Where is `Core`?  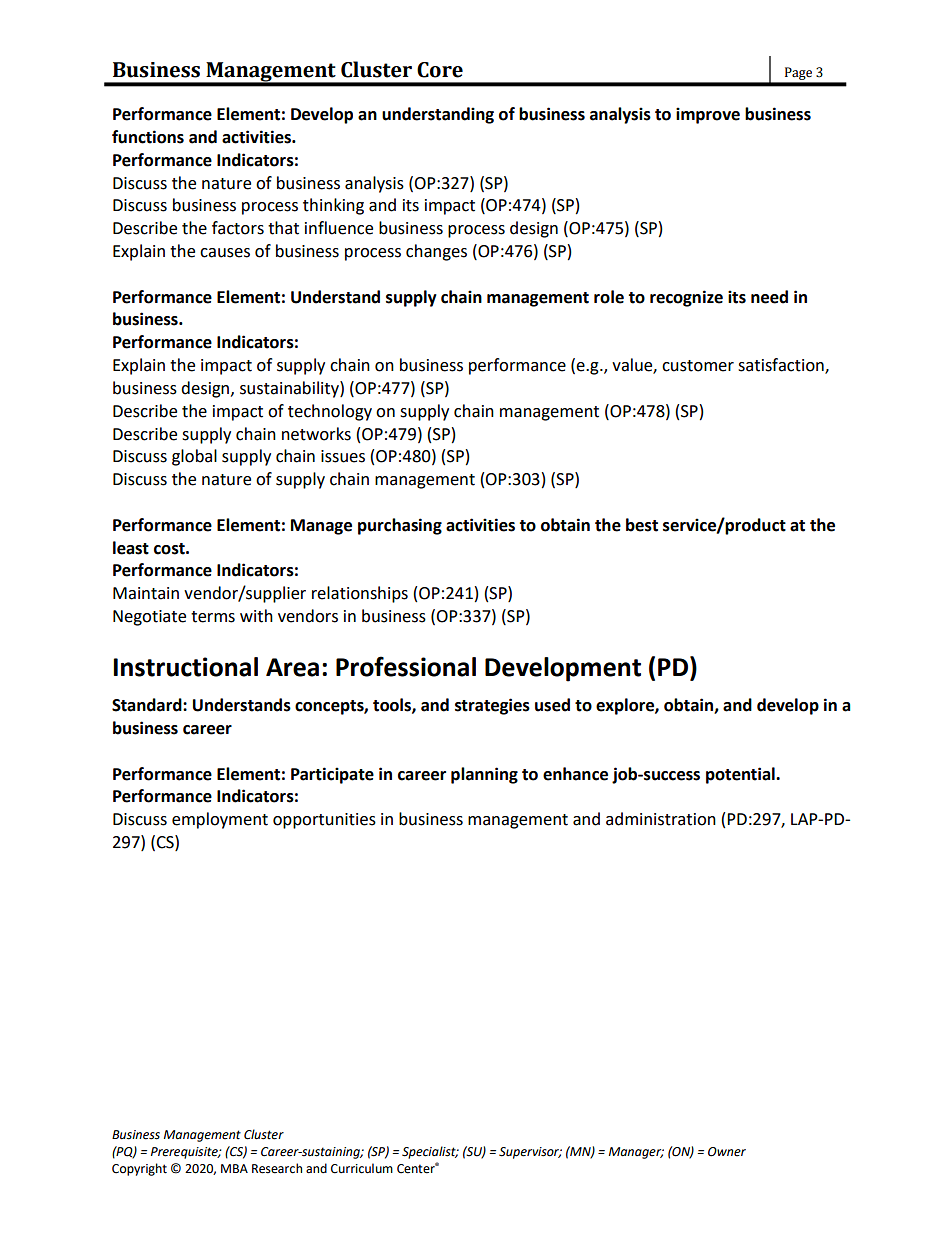
Core is located at coordinates (440, 70).
